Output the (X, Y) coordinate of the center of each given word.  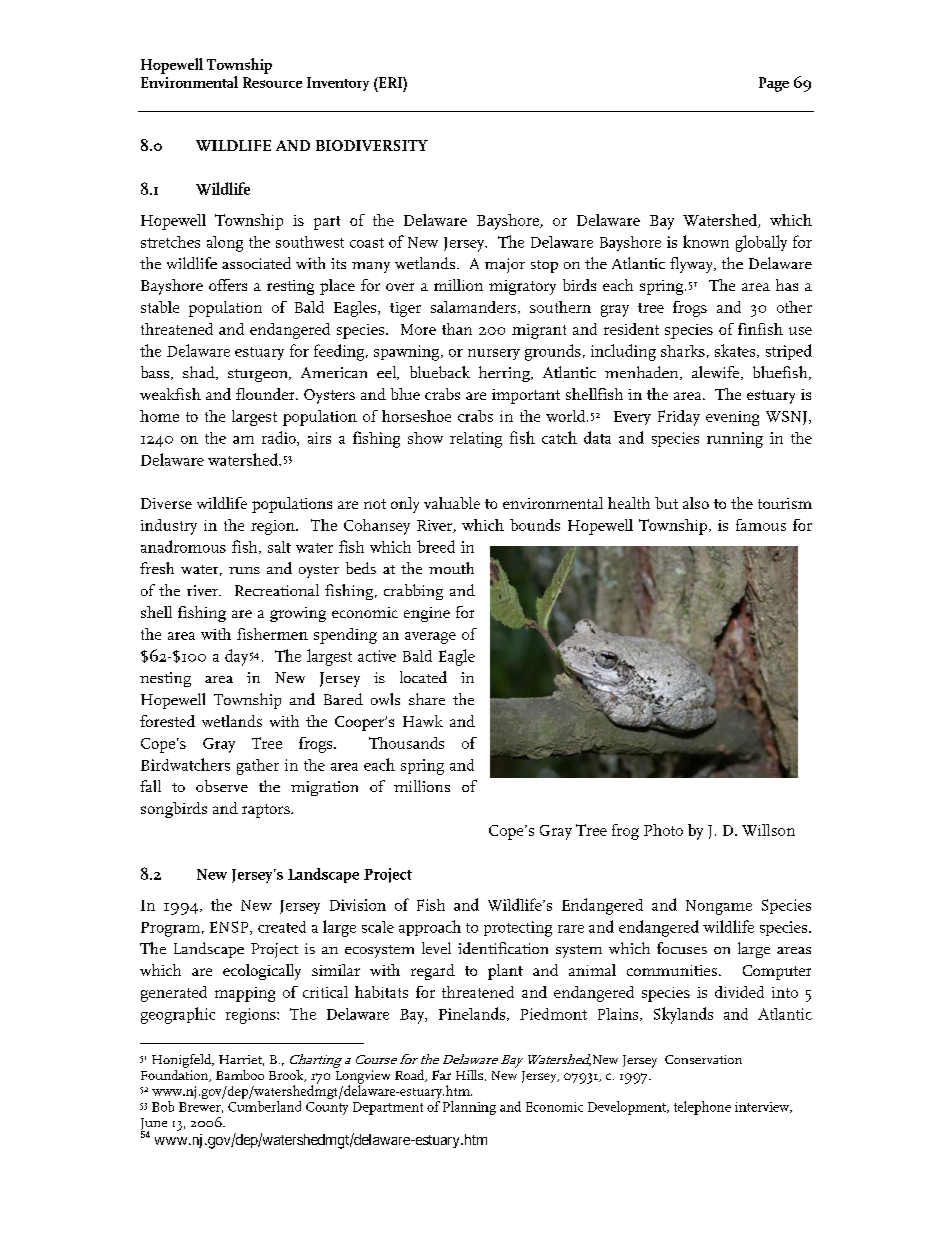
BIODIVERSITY (372, 145)
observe (222, 786)
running (735, 440)
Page (774, 84)
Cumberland (264, 1106)
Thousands (406, 743)
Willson (768, 830)
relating (476, 440)
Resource (272, 82)
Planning (469, 1108)
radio (280, 438)
